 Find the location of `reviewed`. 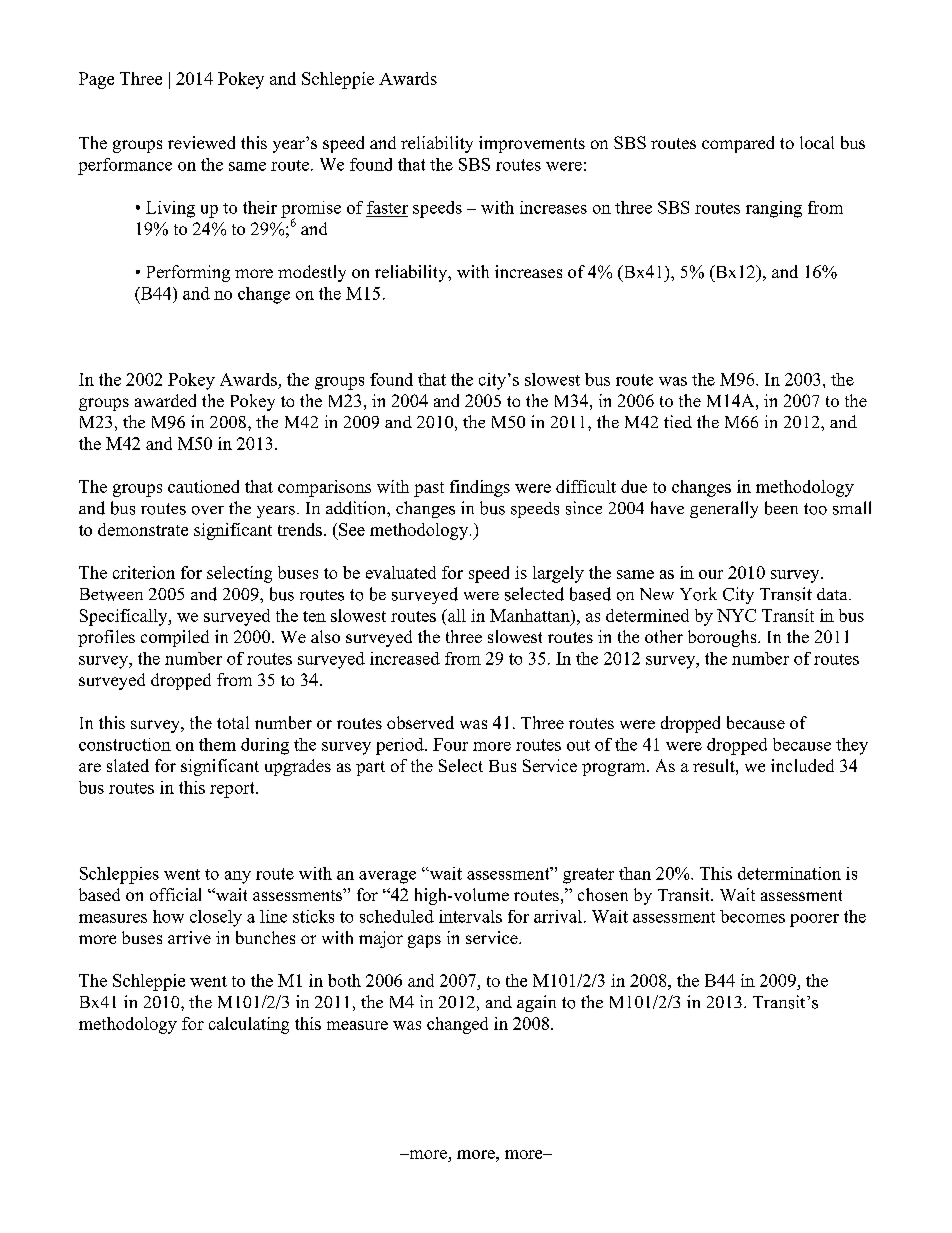

reviewed is located at coordinates (201, 142).
